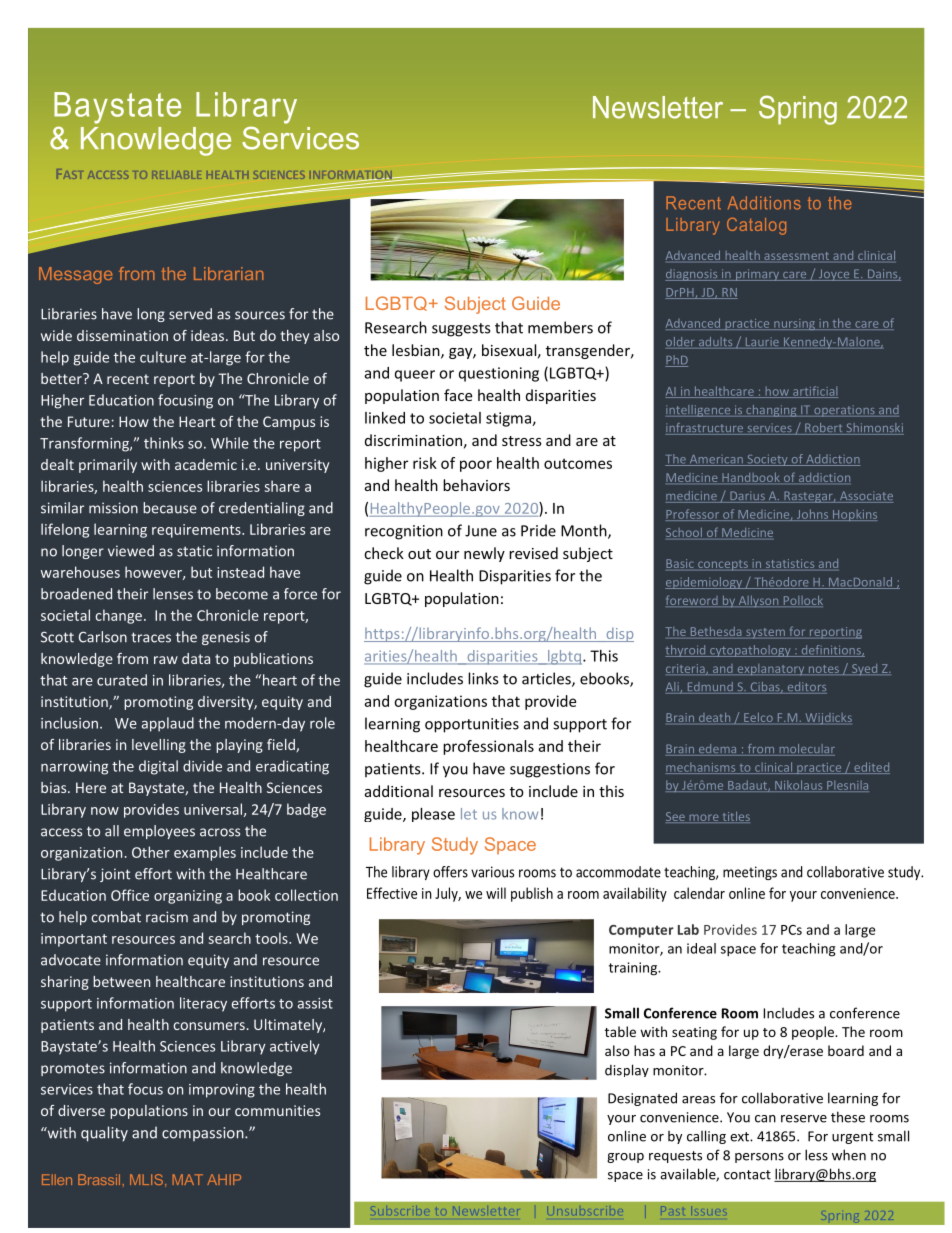 The image size is (952, 1233). I want to click on offers, so click(450, 872).
